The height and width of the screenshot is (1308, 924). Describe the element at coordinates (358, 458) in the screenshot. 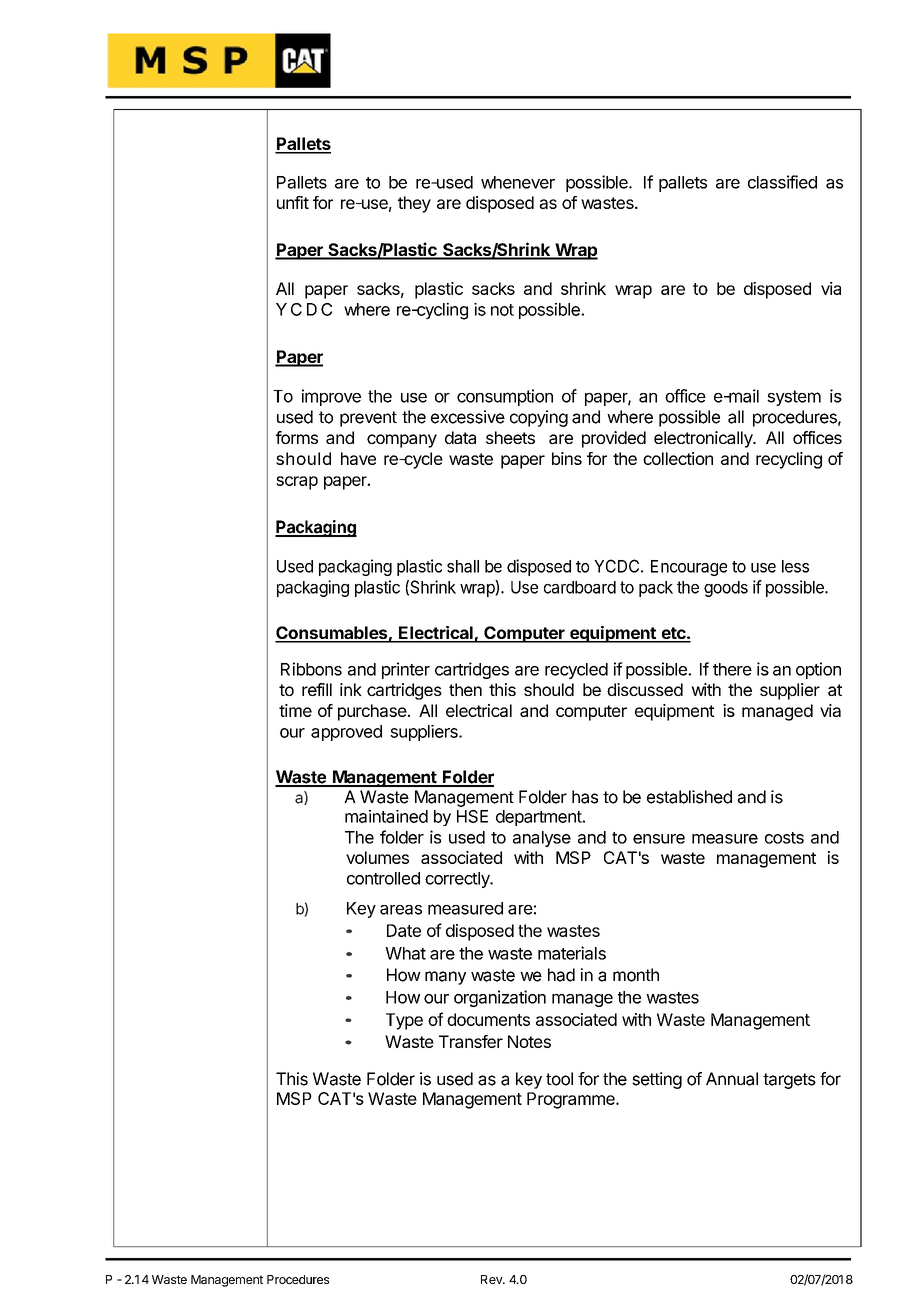

I see `have` at that location.
